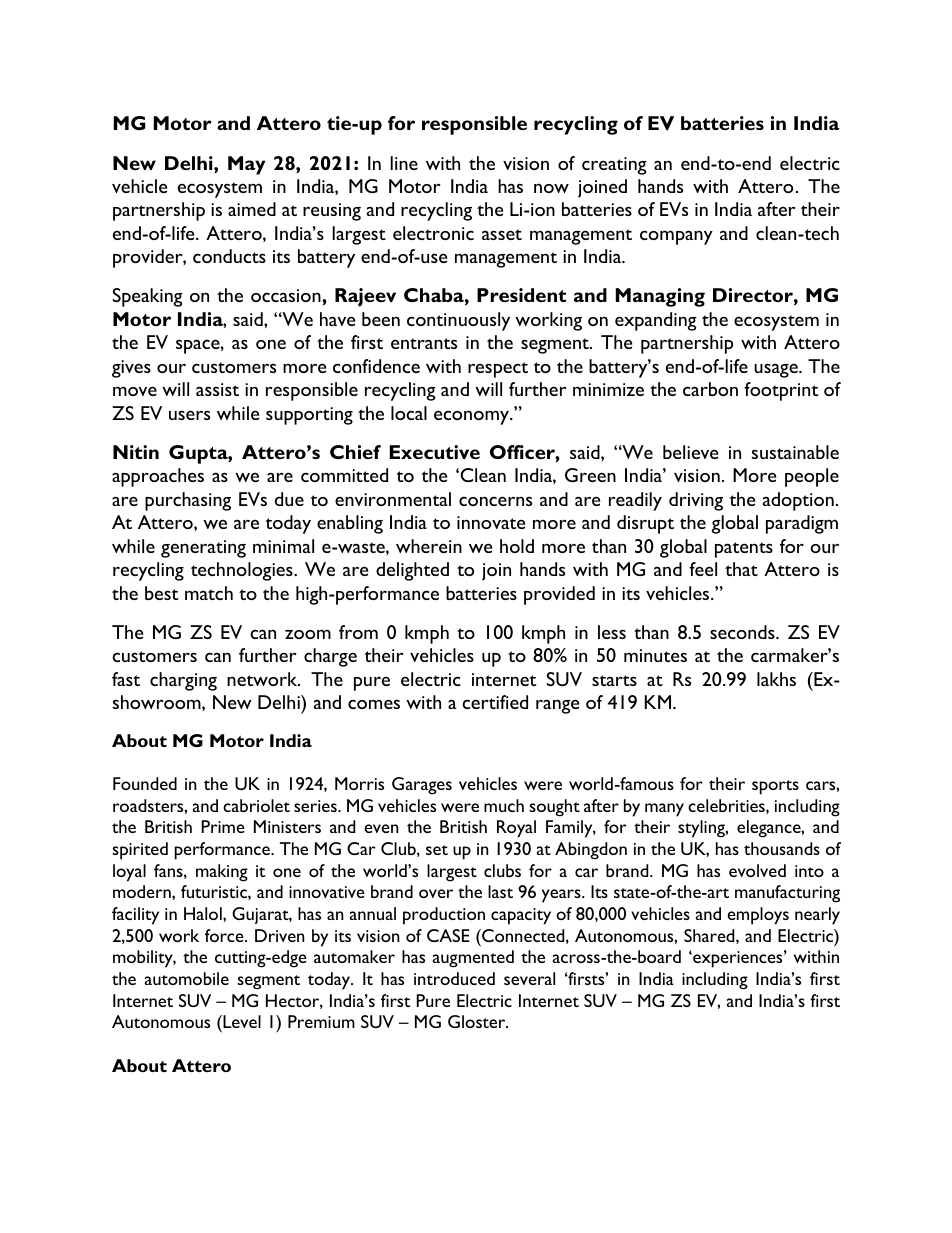  Describe the element at coordinates (209, 593) in the image. I see `match` at that location.
